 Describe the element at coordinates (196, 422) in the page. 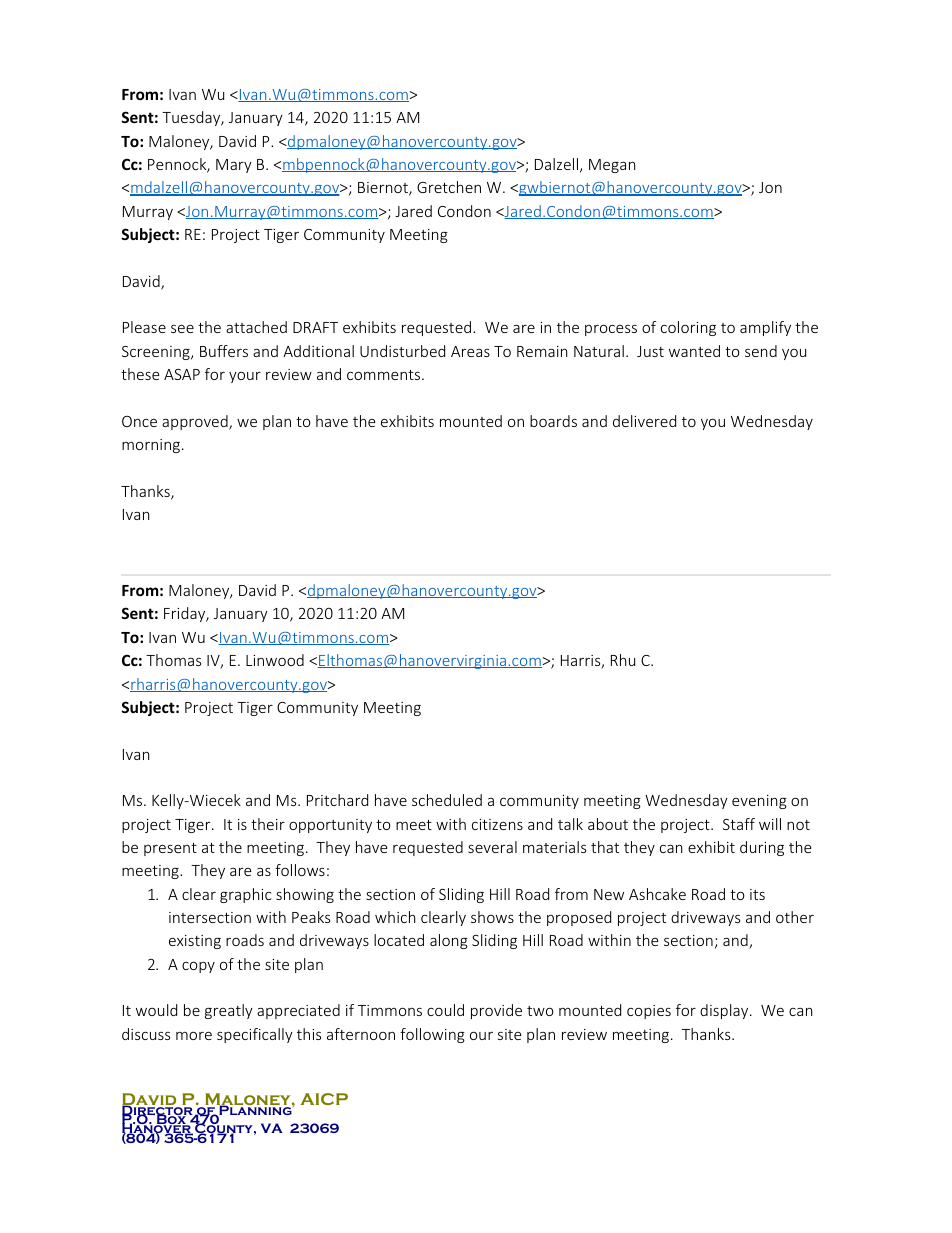

I see `approved` at that location.
